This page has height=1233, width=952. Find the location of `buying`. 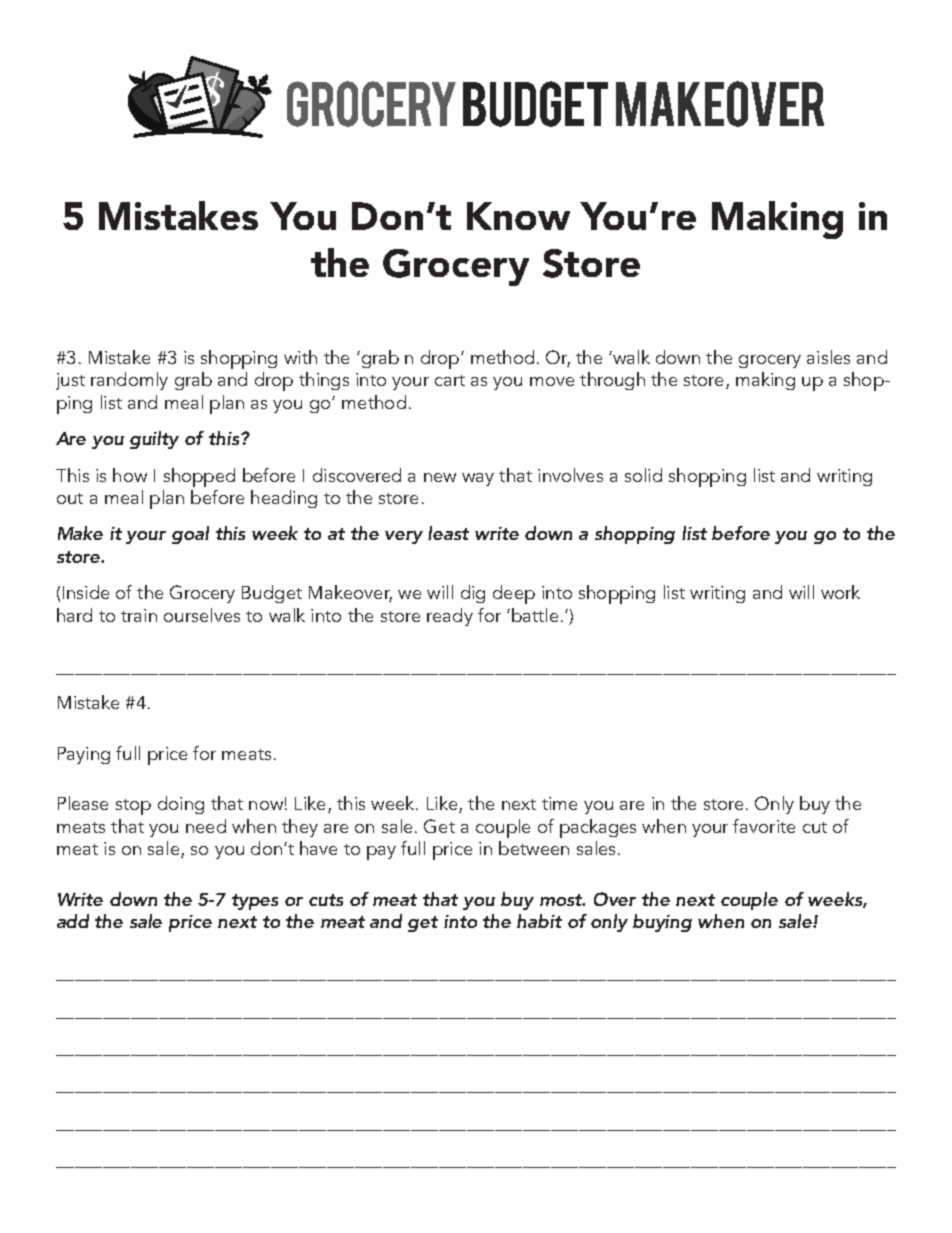

buying is located at coordinates (662, 923).
